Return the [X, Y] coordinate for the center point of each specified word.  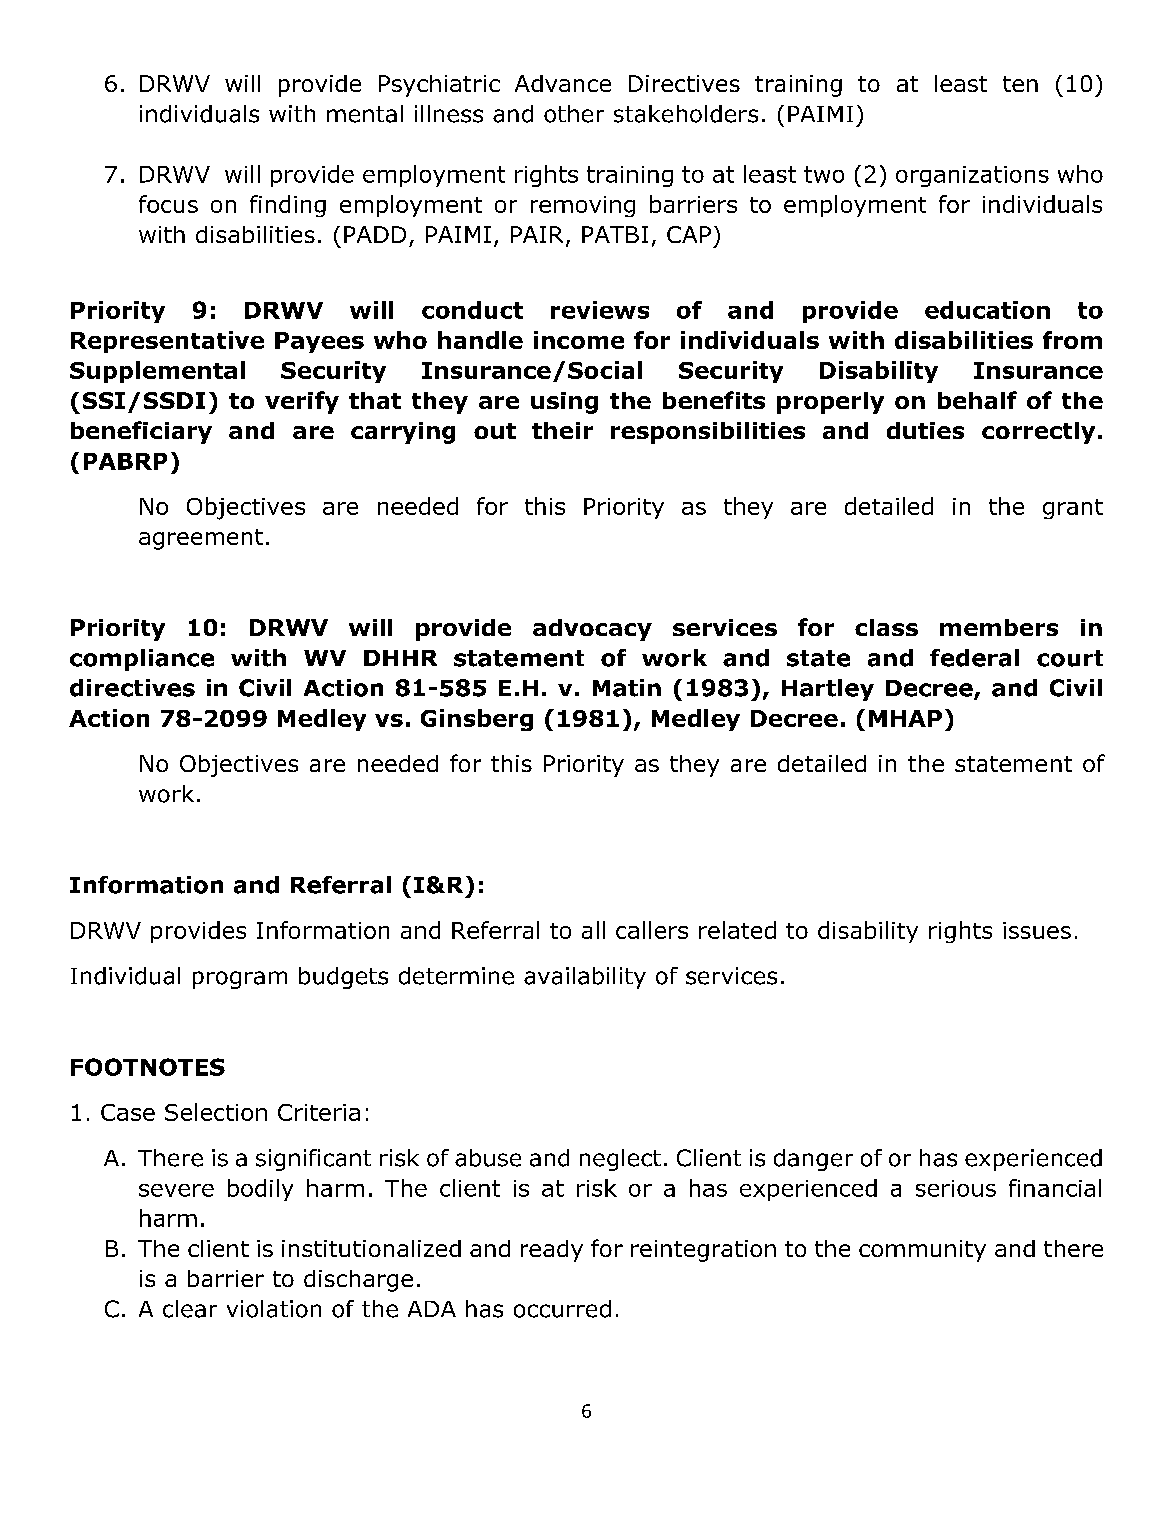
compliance [142, 660]
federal [974, 658]
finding [288, 206]
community [922, 1251]
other [574, 114]
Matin [627, 688]
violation [274, 1309]
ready [552, 1251]
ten [1020, 84]
